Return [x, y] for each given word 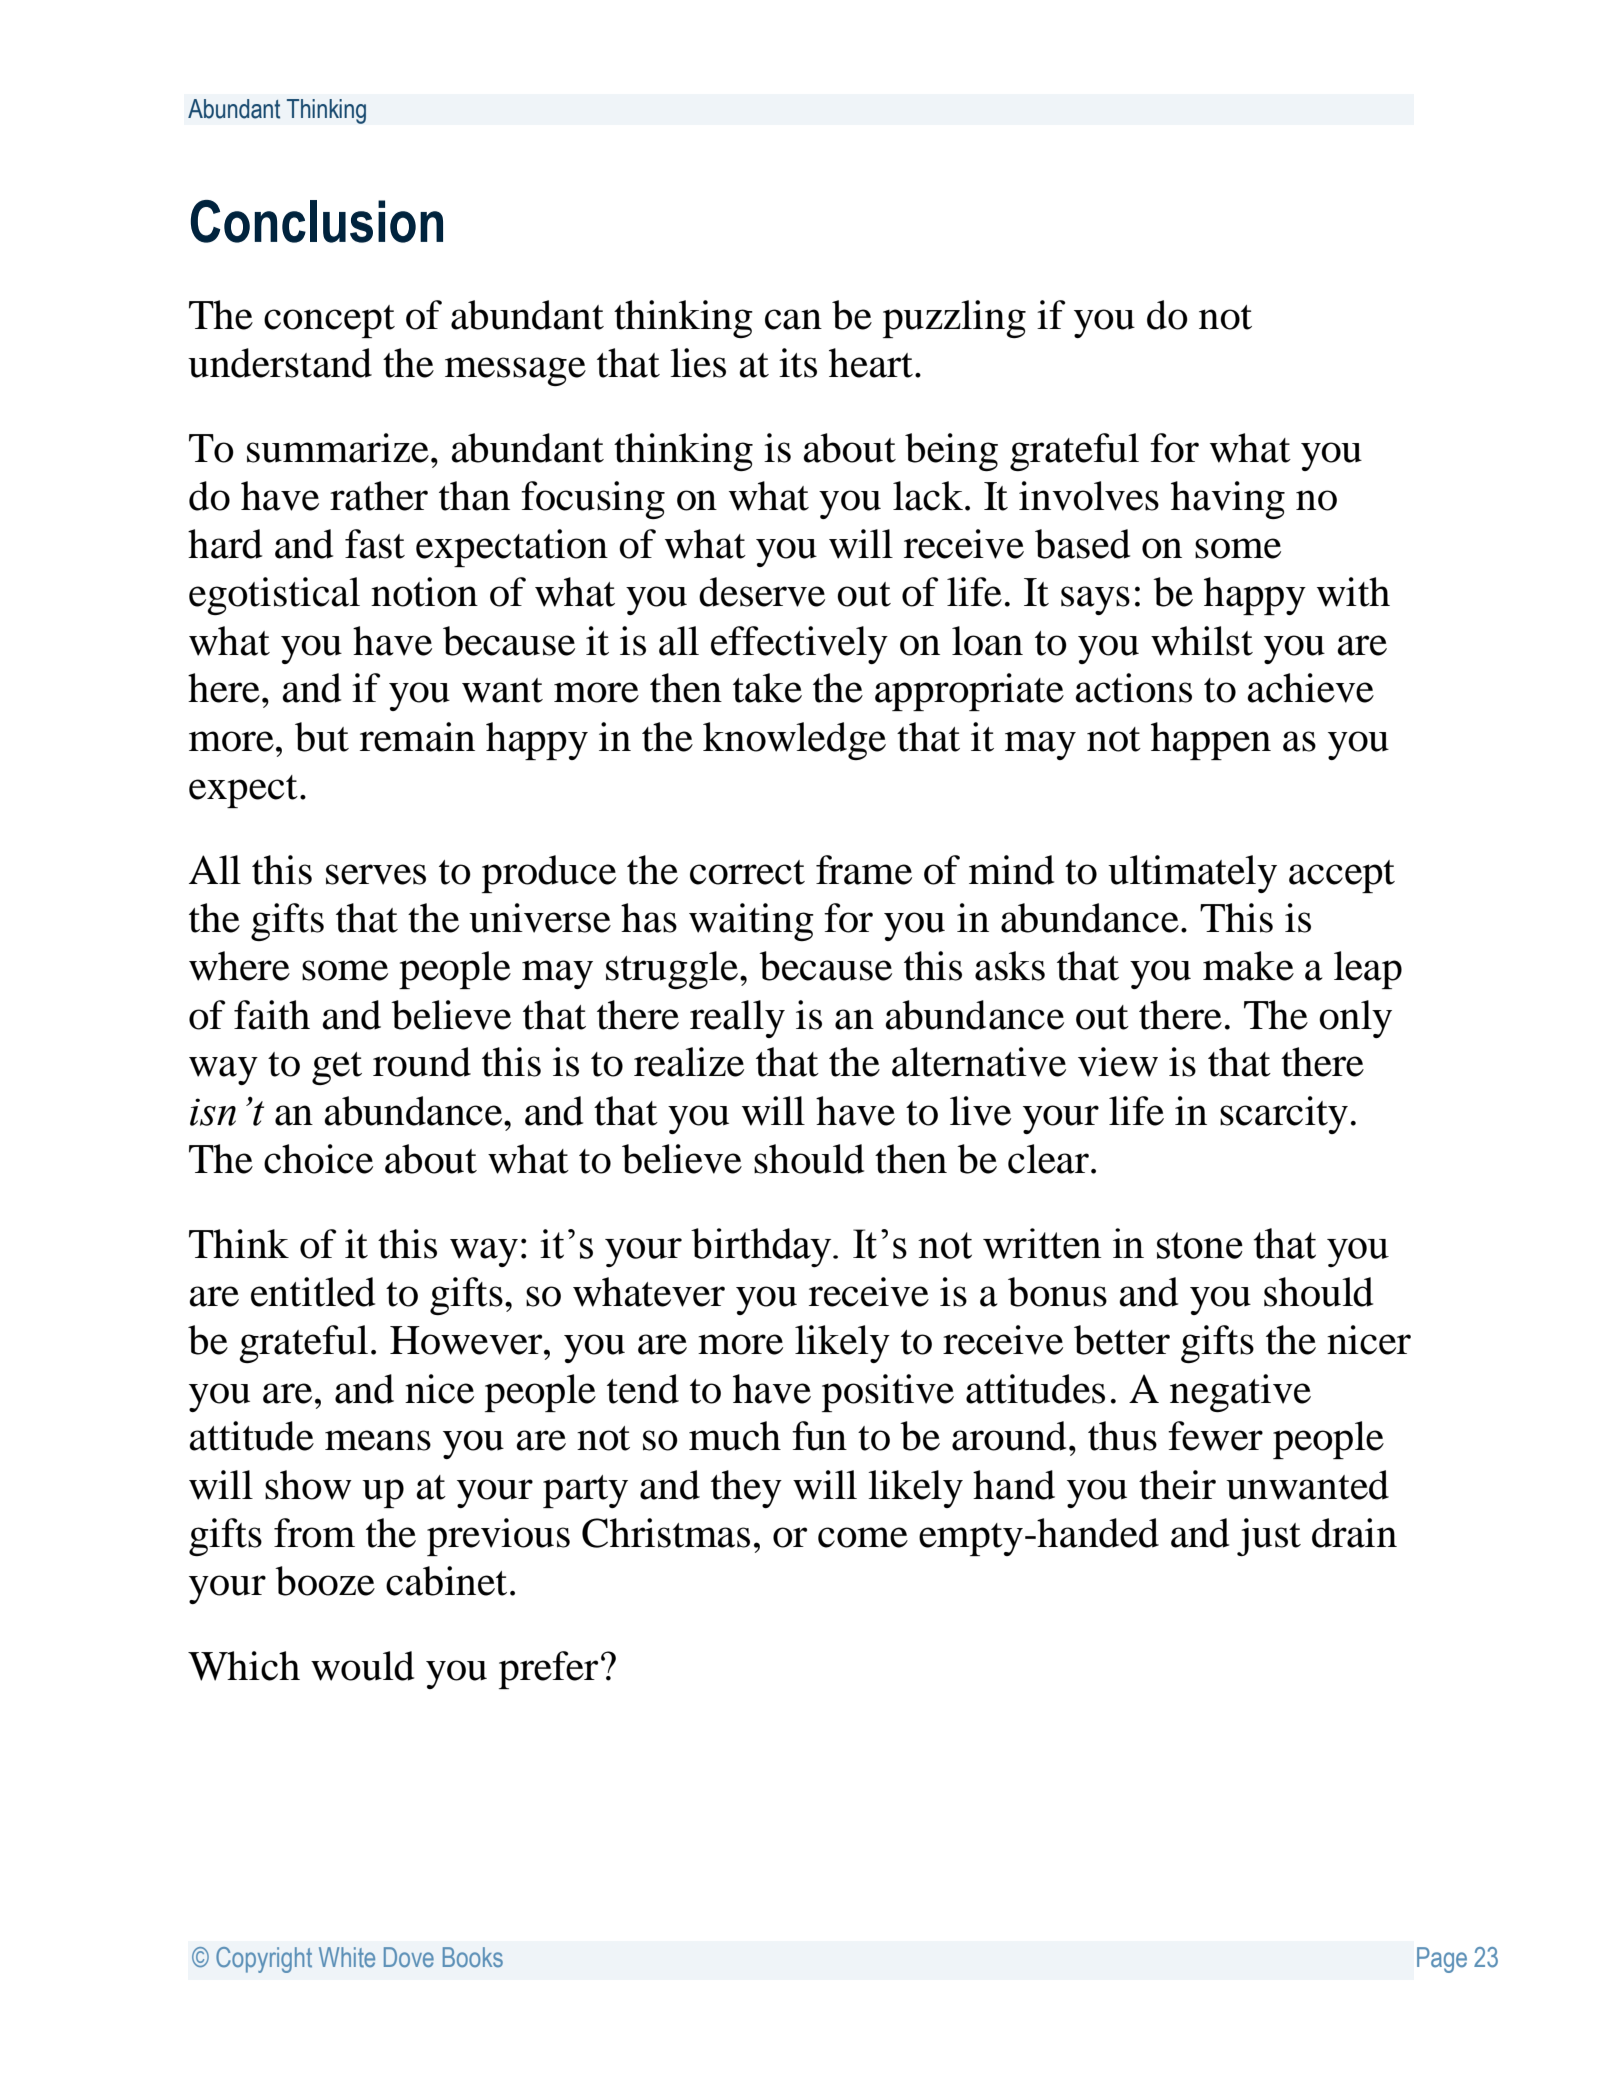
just [1269, 1537]
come [863, 1537]
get [337, 1068]
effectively [799, 645]
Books [473, 1957]
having [1228, 500]
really [737, 1019]
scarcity [1284, 1115]
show [308, 1485]
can [793, 319]
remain [417, 737]
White [347, 1957]
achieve [1310, 688]
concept [329, 321]
